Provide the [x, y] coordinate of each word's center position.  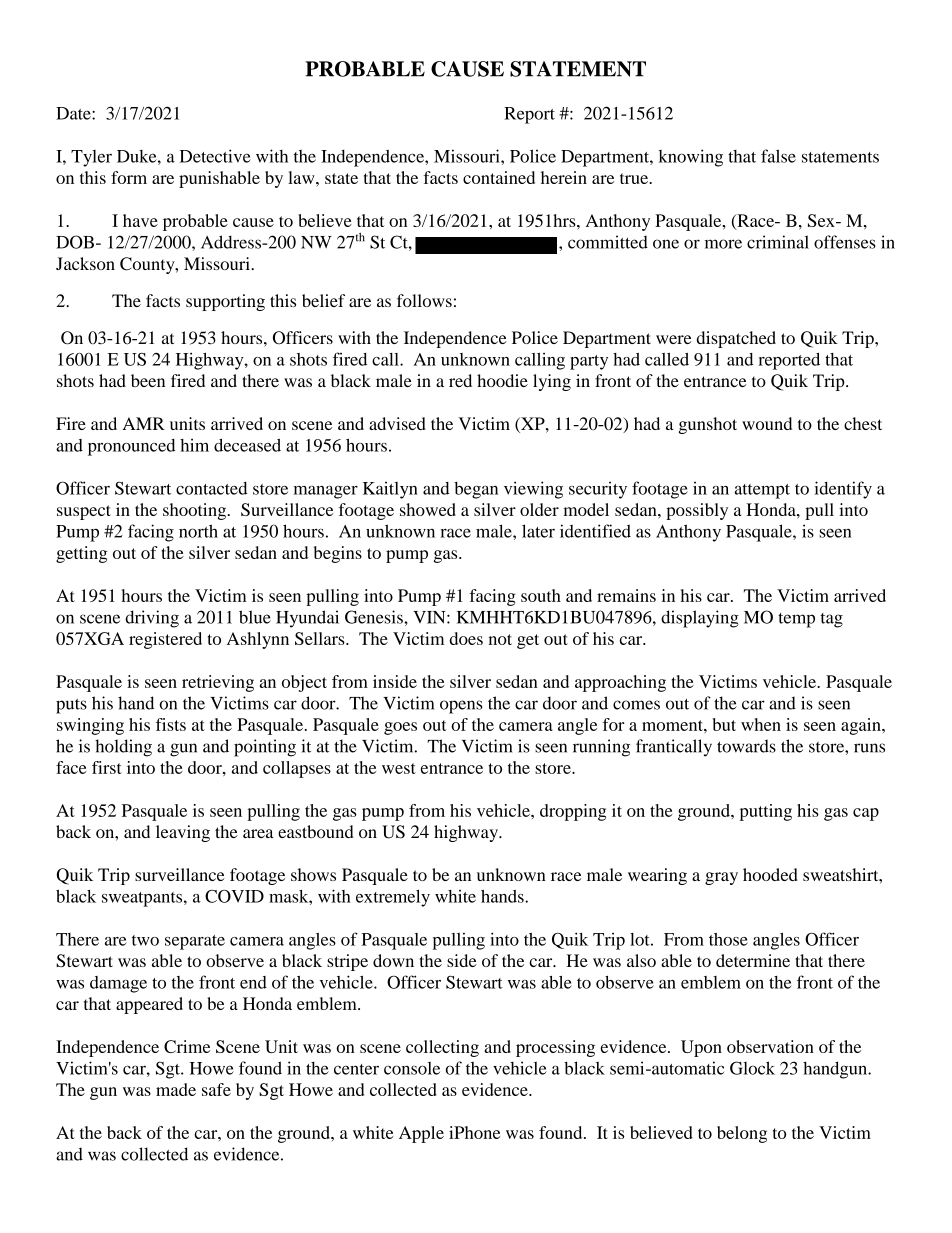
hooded [770, 874]
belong [742, 1134]
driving [152, 619]
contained [499, 177]
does [466, 638]
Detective [215, 156]
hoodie [502, 380]
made [176, 1089]
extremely [393, 898]
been [148, 380]
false [778, 156]
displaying [700, 619]
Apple [421, 1134]
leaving [183, 833]
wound [767, 423]
